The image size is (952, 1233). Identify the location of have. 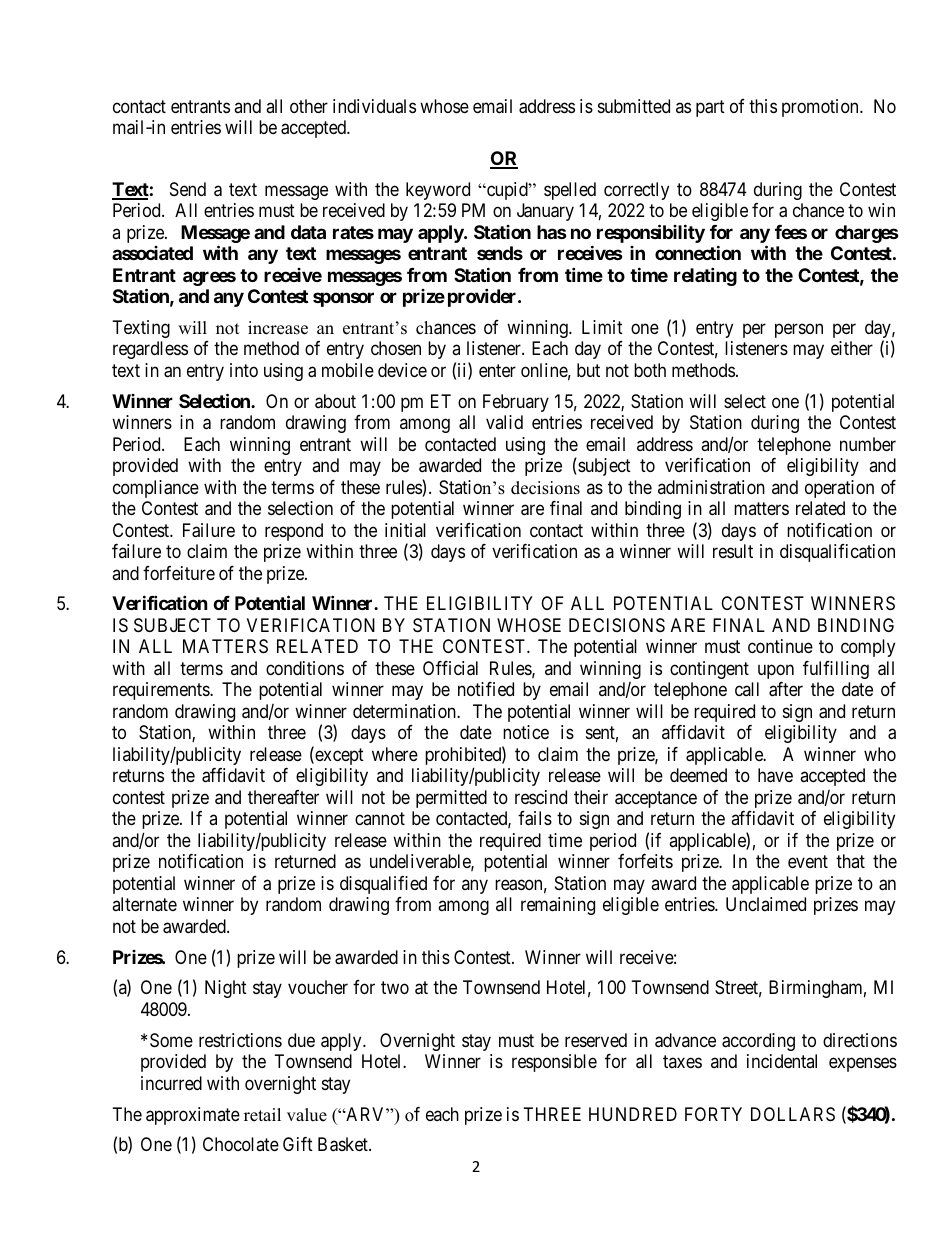
(775, 775).
